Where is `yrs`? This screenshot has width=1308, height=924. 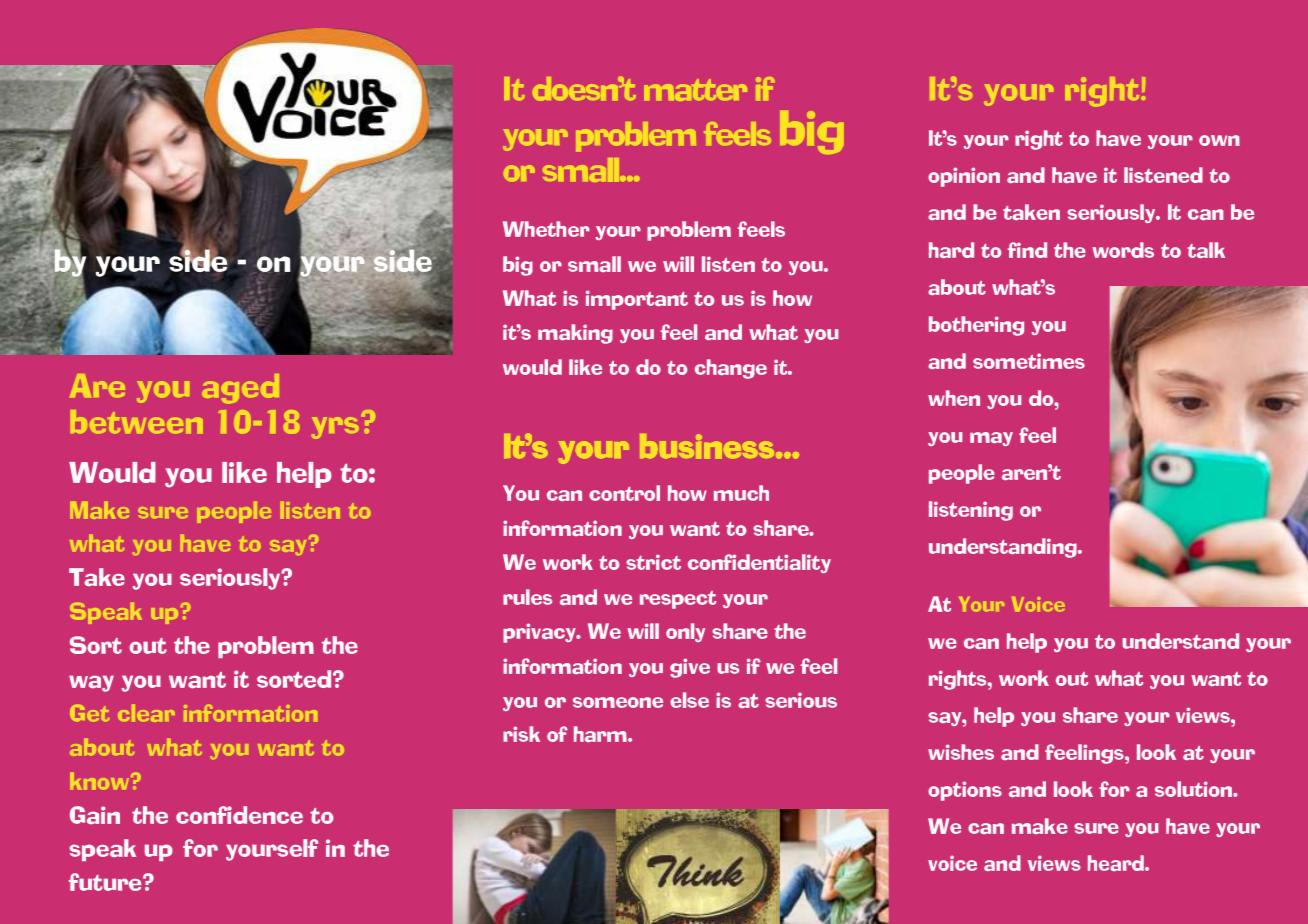 yrs is located at coordinates (335, 428).
